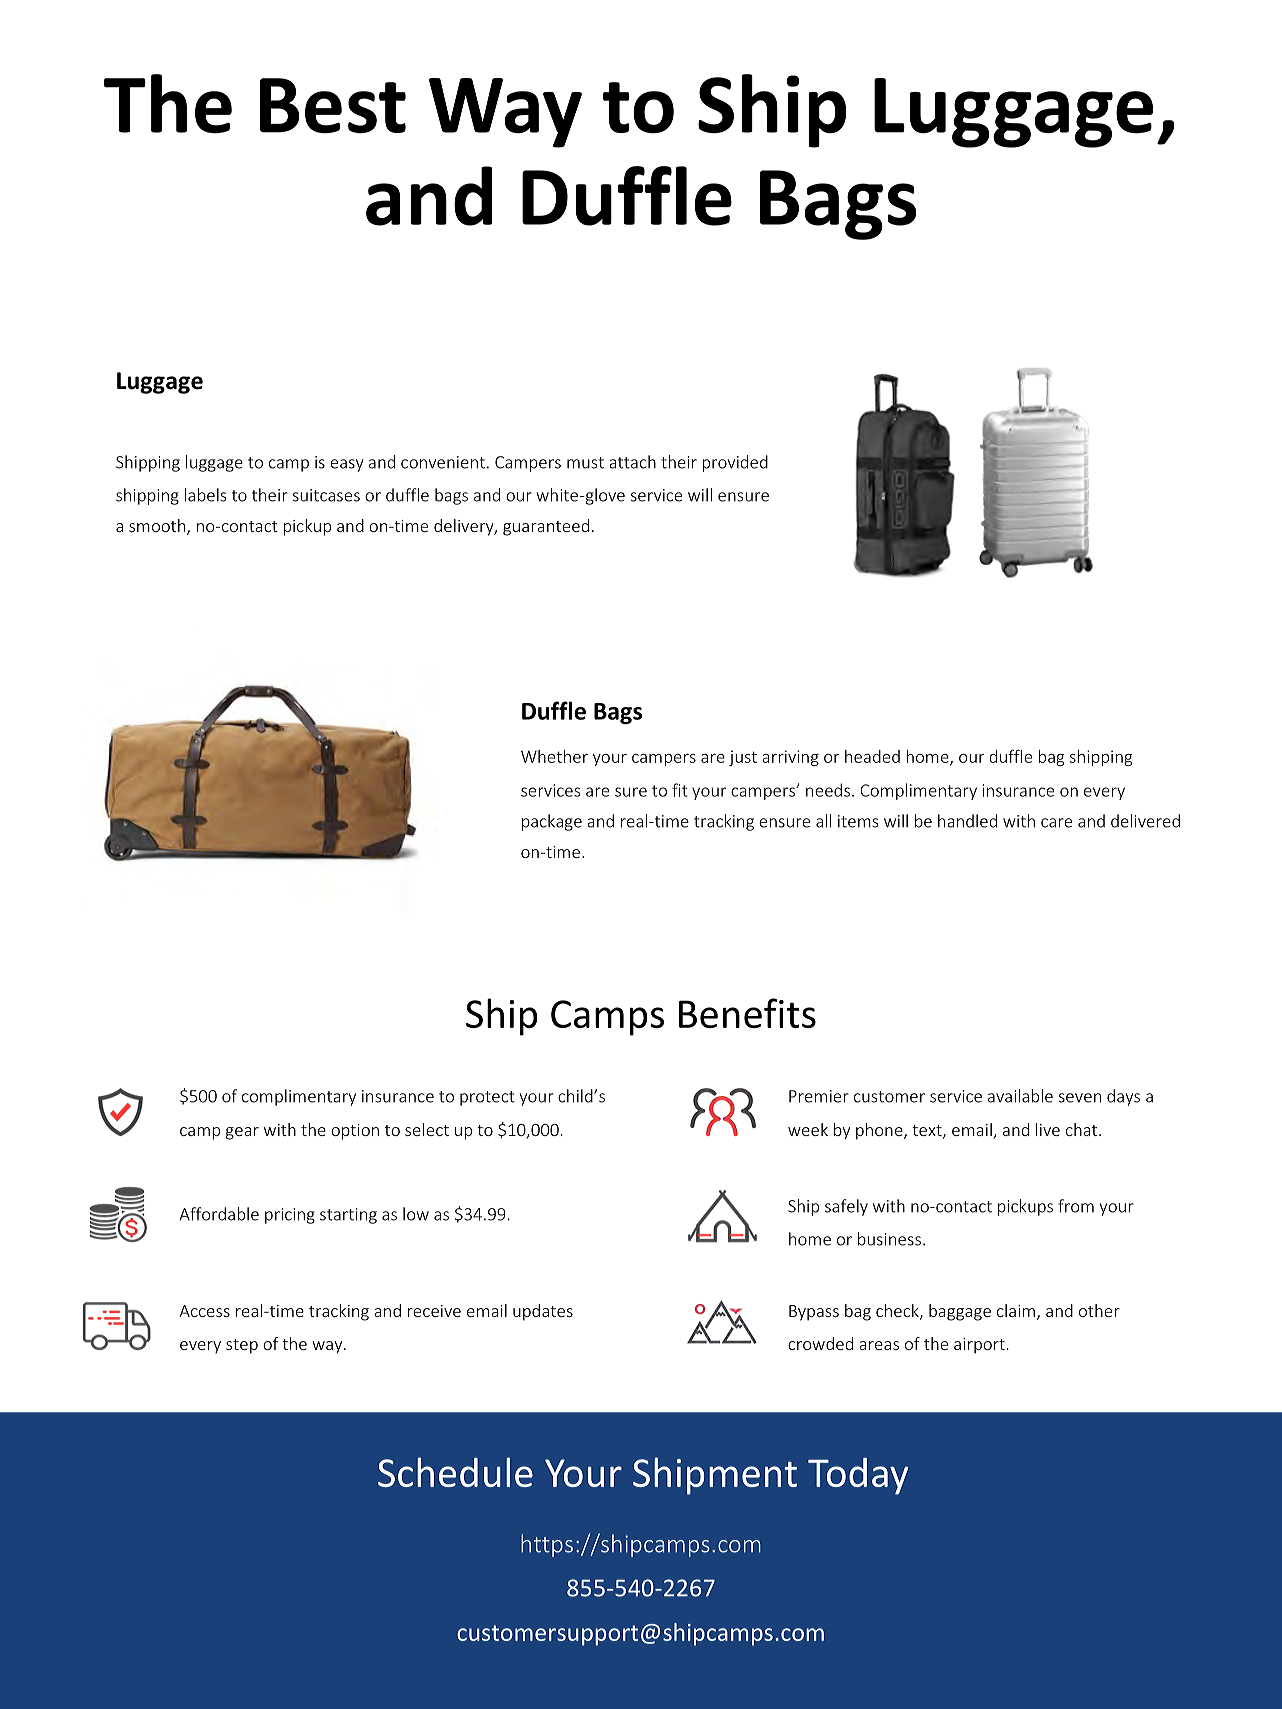 This screenshot has width=1282, height=1709. What do you see at coordinates (735, 463) in the screenshot?
I see `provided` at bounding box center [735, 463].
